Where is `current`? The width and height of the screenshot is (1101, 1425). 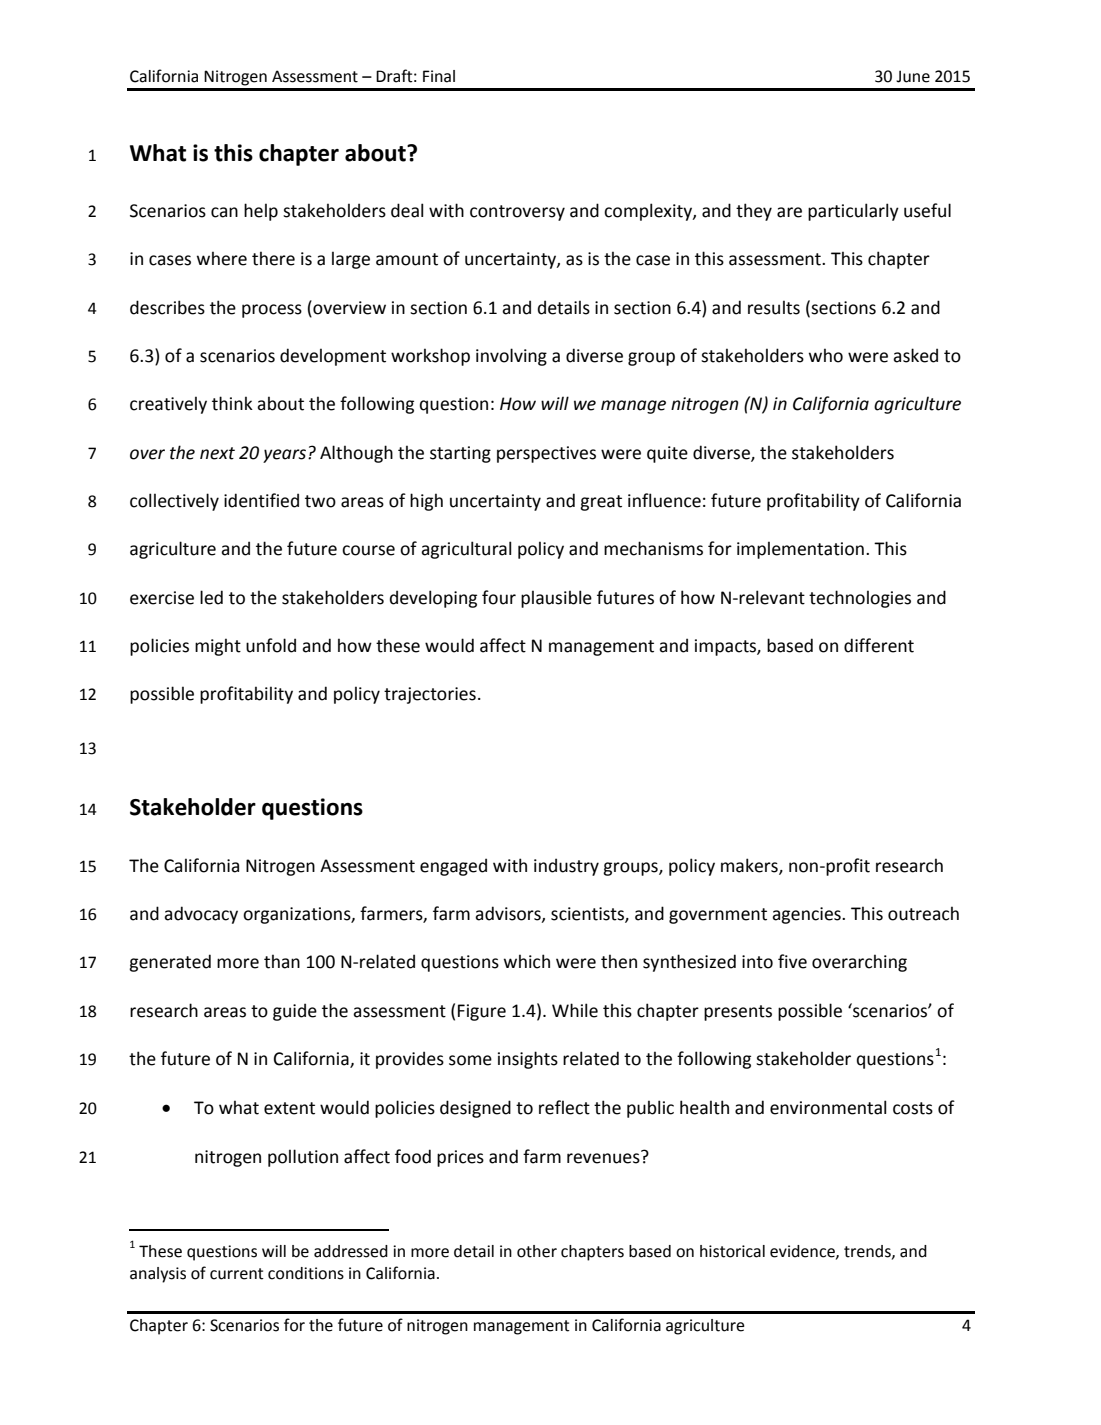 current is located at coordinates (237, 1274).
